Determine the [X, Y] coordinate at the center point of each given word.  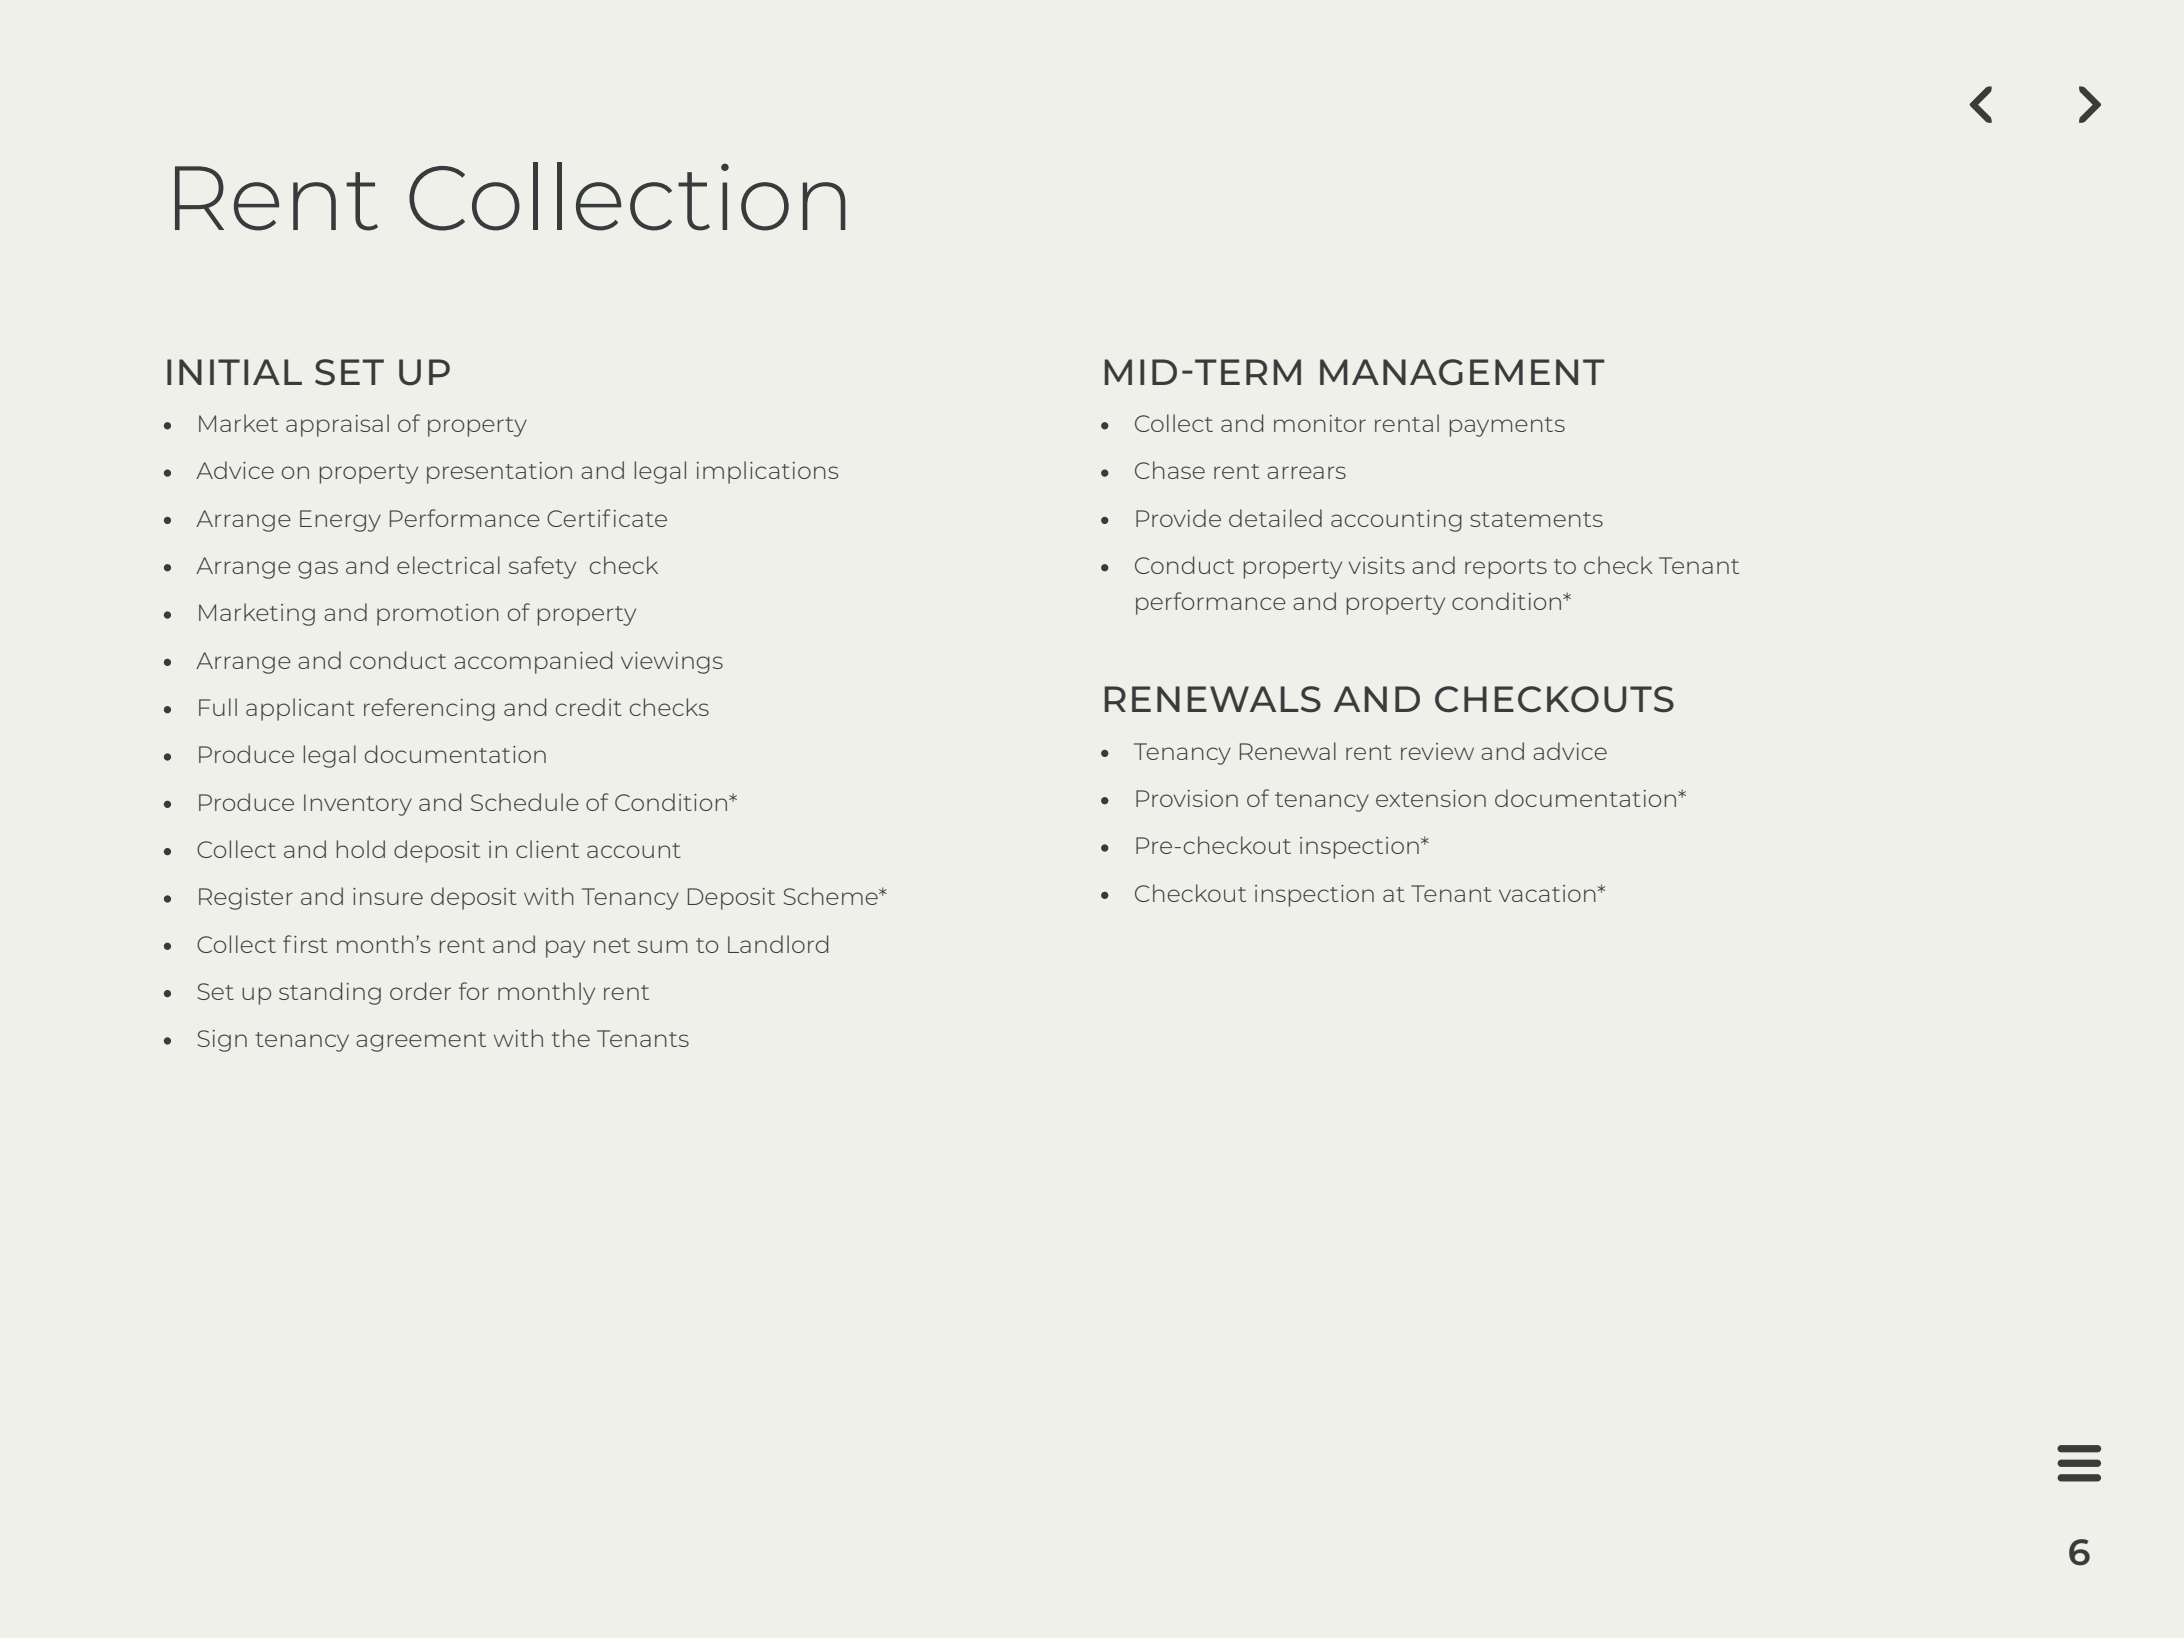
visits [1376, 565]
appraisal [337, 425]
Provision [1187, 798]
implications [767, 472]
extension [1431, 798]
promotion [438, 615]
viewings [672, 663]
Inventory [358, 805]
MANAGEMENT [1462, 372]
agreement [421, 1042]
